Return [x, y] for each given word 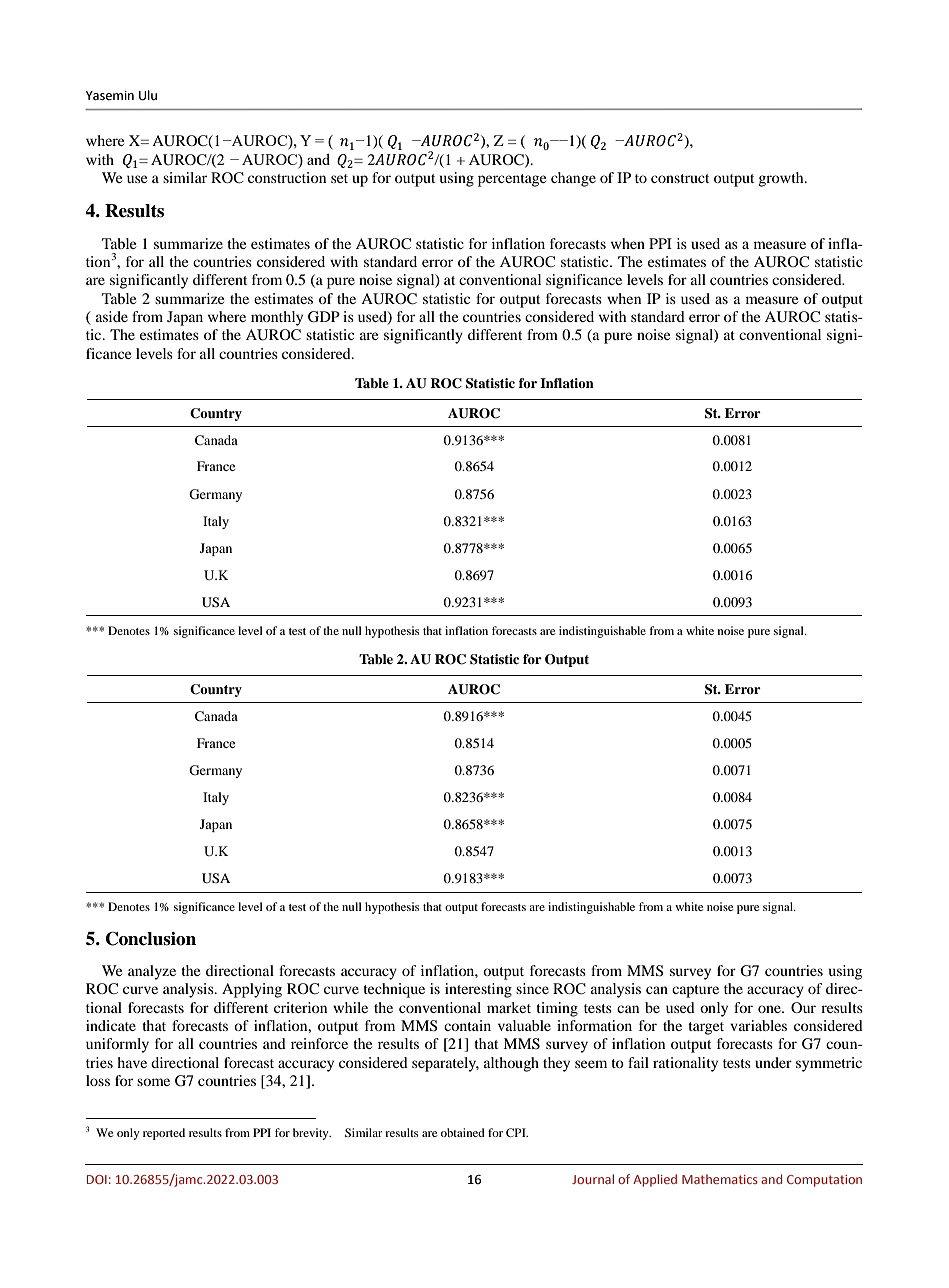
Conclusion [151, 938]
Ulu [148, 95]
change [573, 179]
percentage [512, 180]
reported [164, 1134]
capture [695, 991]
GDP [324, 317]
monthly [277, 318]
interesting [478, 990]
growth [782, 179]
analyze [152, 972]
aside [112, 316]
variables [758, 1025]
